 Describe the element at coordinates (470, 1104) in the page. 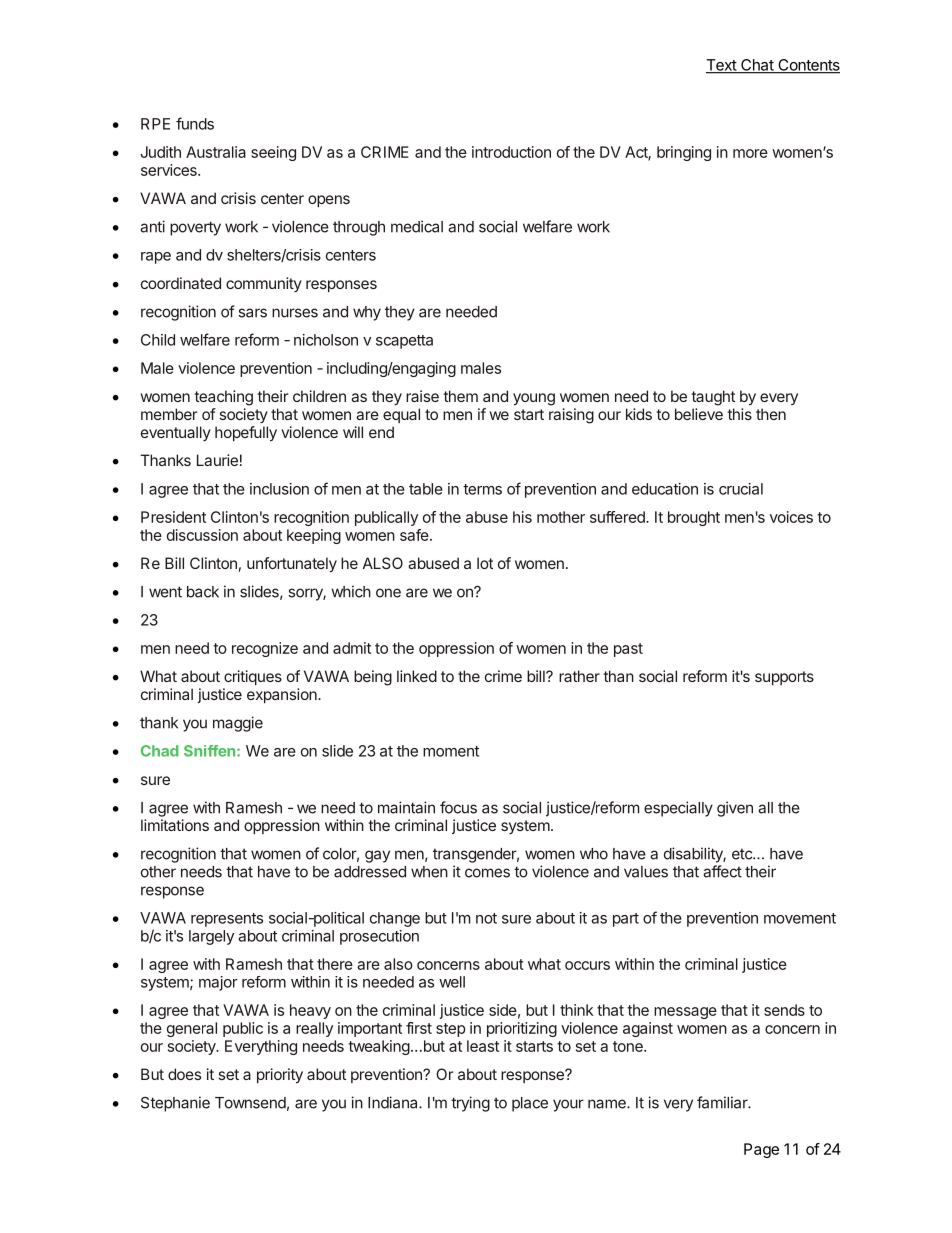

I see `trying` at that location.
